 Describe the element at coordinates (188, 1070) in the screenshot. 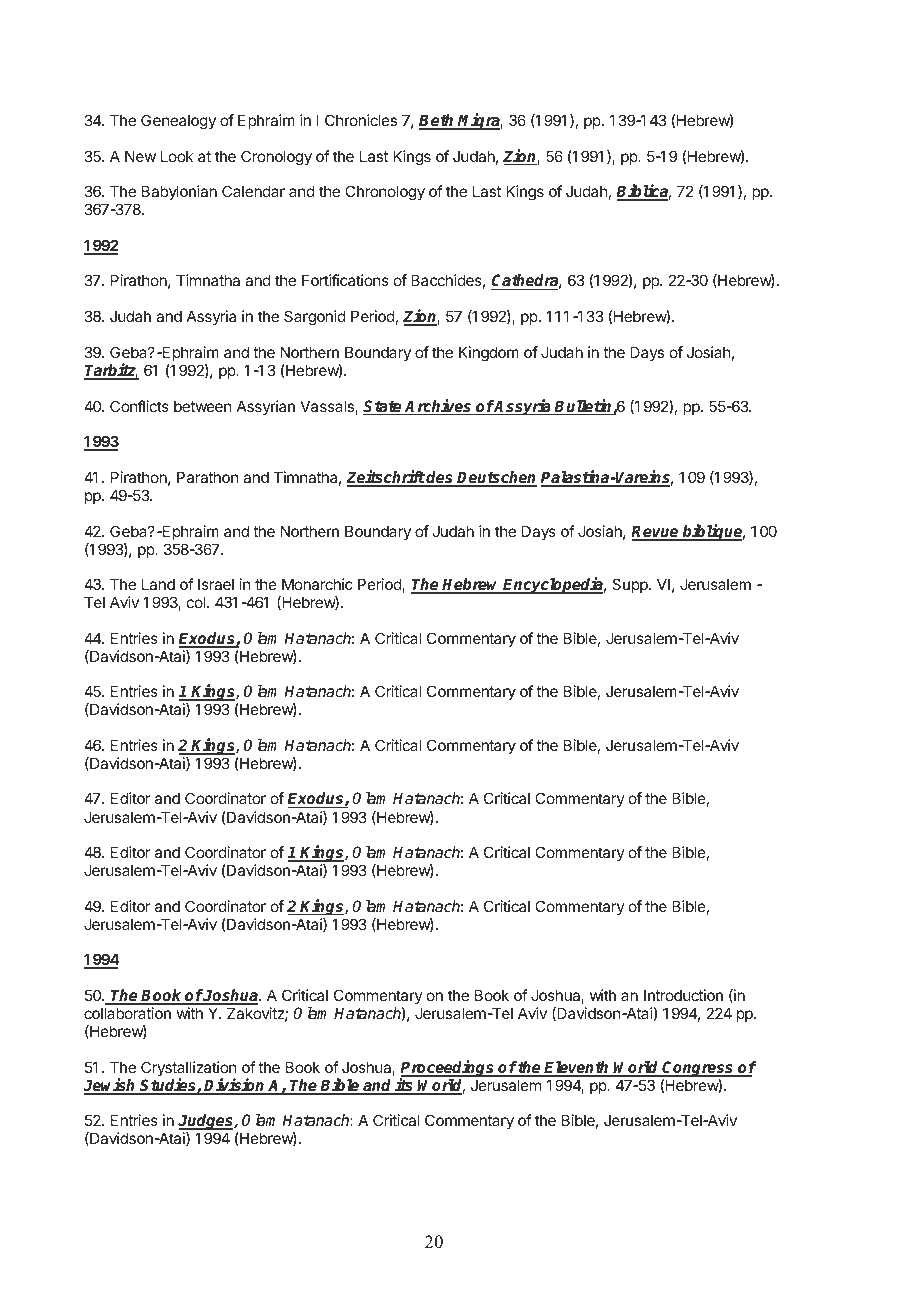

I see `Crystallization` at that location.
